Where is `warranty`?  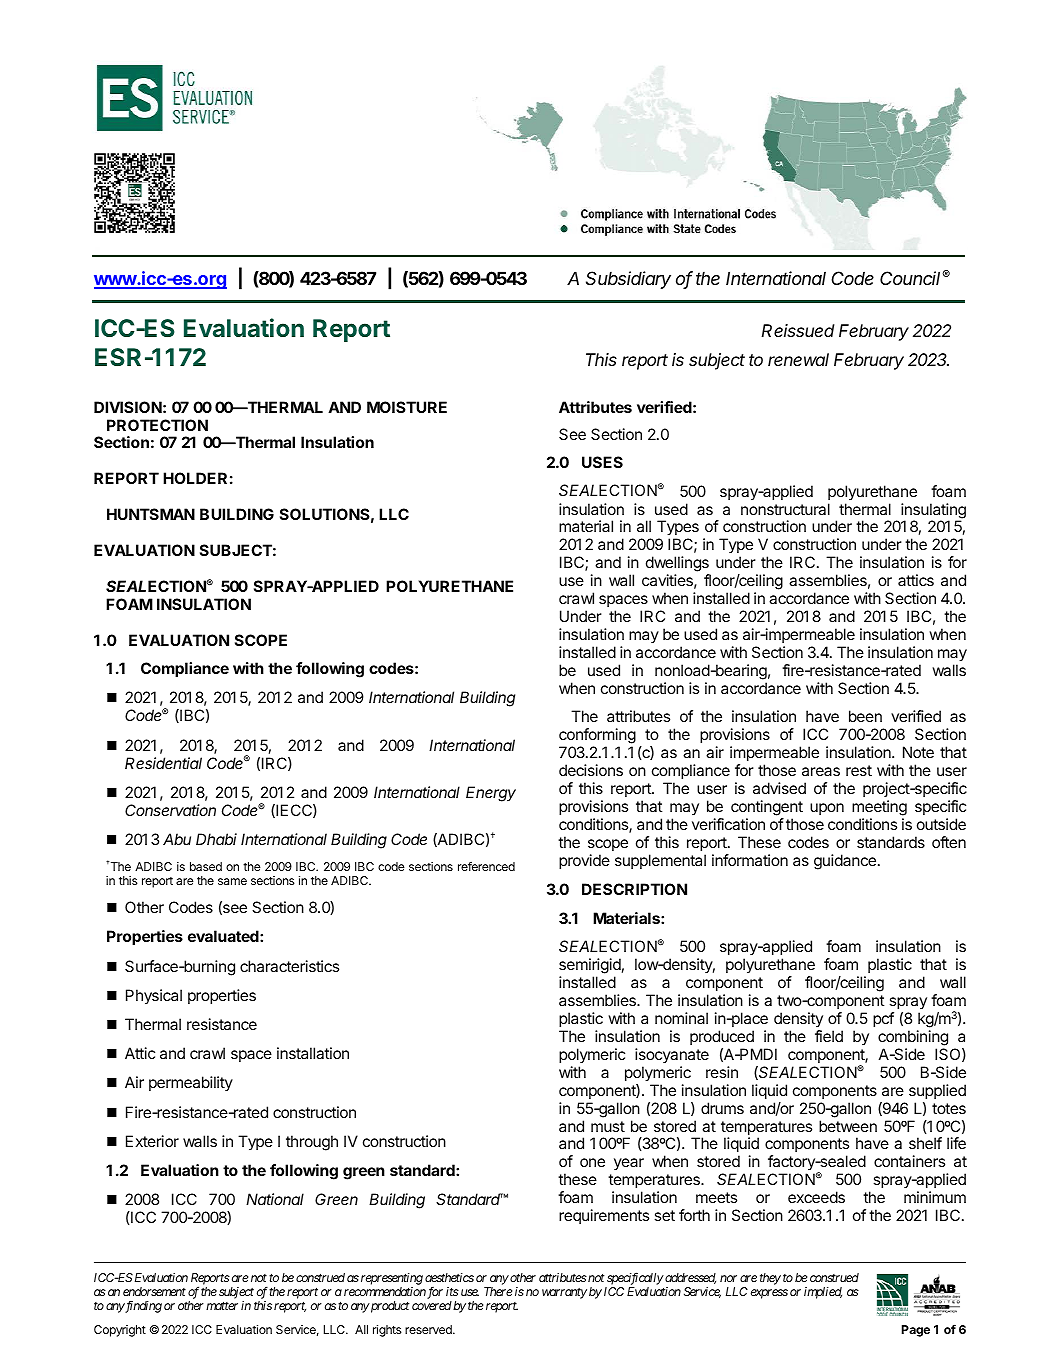 warranty is located at coordinates (564, 1293).
